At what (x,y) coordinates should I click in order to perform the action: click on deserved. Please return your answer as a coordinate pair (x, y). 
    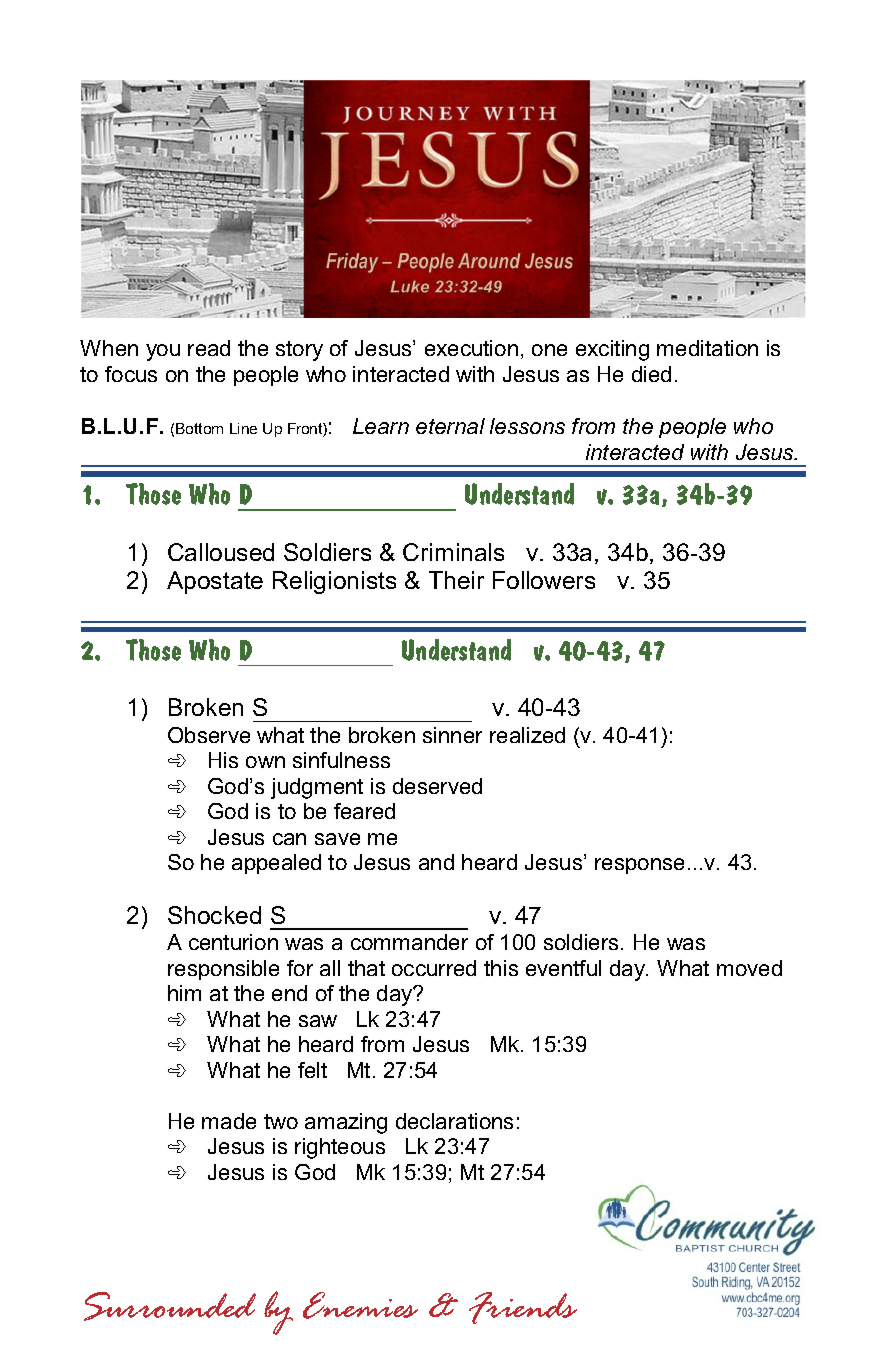
    Looking at the image, I should click on (437, 786).
